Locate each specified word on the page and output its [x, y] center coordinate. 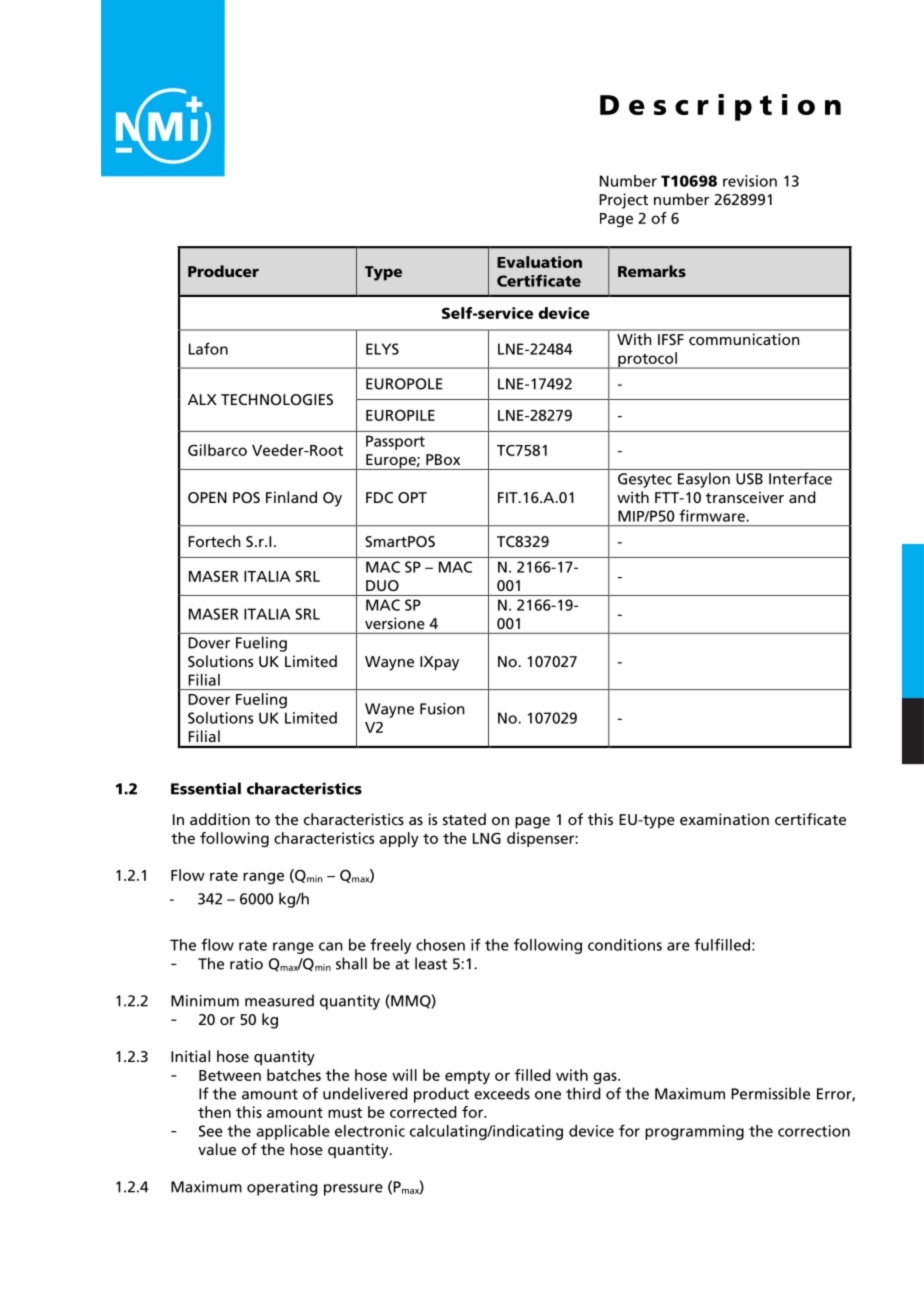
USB [749, 479]
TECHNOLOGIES [277, 399]
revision [750, 181]
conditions [625, 945]
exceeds [502, 1093]
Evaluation [539, 262]
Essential [206, 788]
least [431, 963]
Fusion [442, 709]
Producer [223, 271]
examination [724, 819]
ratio [246, 964]
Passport [395, 442]
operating [282, 1188]
